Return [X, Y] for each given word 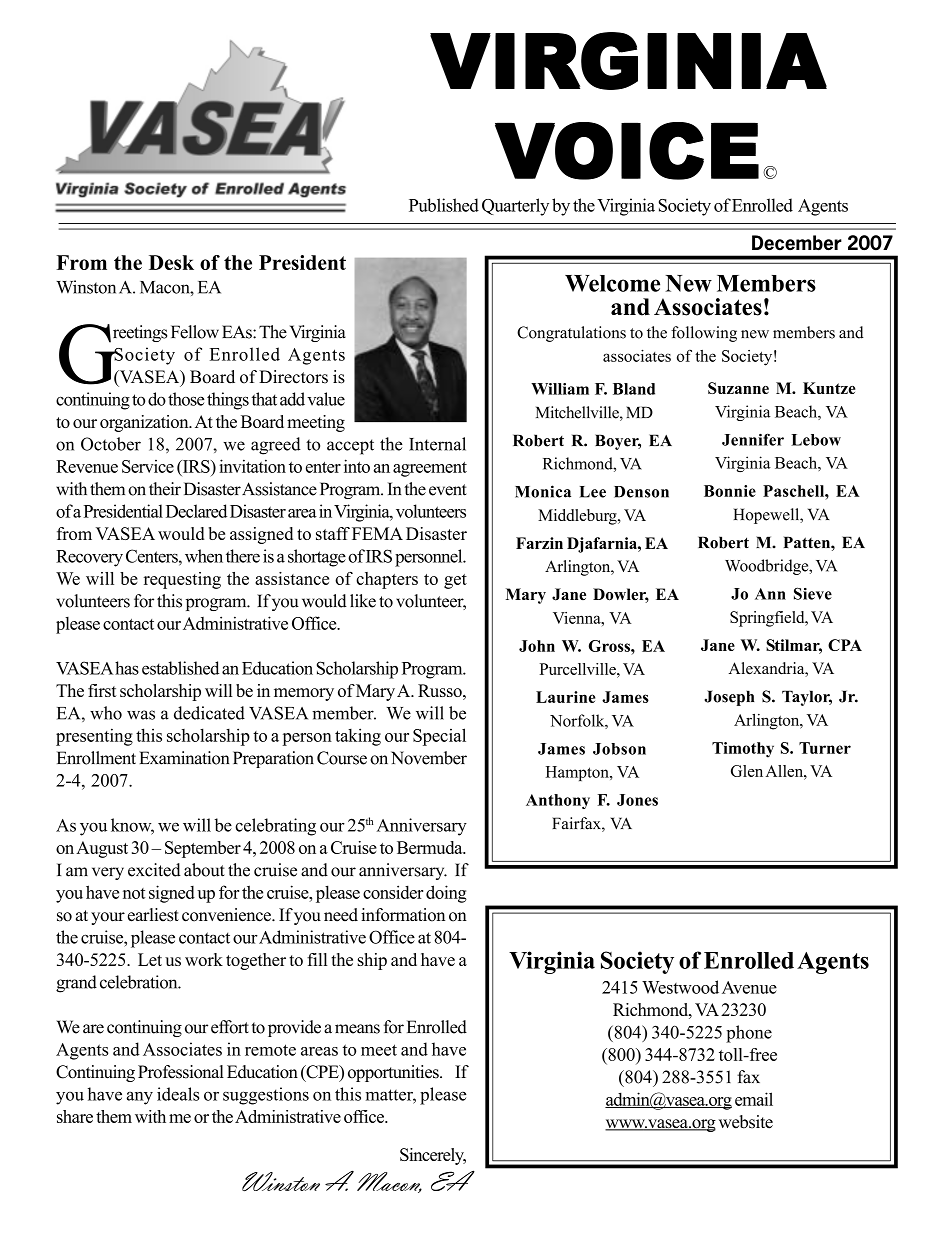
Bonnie [730, 491]
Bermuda [431, 847]
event [448, 490]
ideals [178, 1094]
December [797, 243]
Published [444, 205]
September [203, 849]
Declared [196, 511]
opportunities [394, 1073]
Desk [171, 262]
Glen [747, 771]
